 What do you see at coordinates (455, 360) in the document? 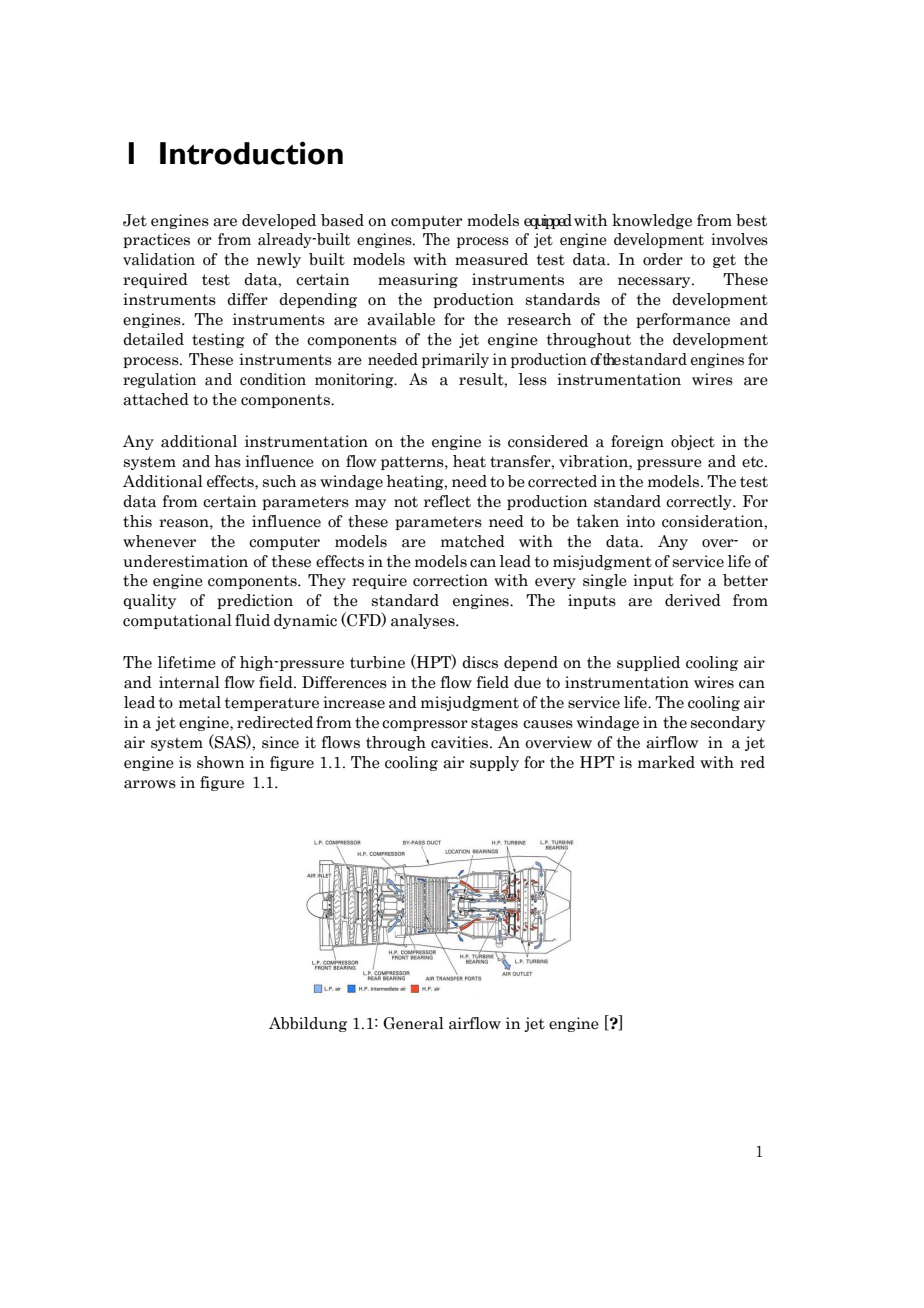
I see `primarily` at bounding box center [455, 360].
